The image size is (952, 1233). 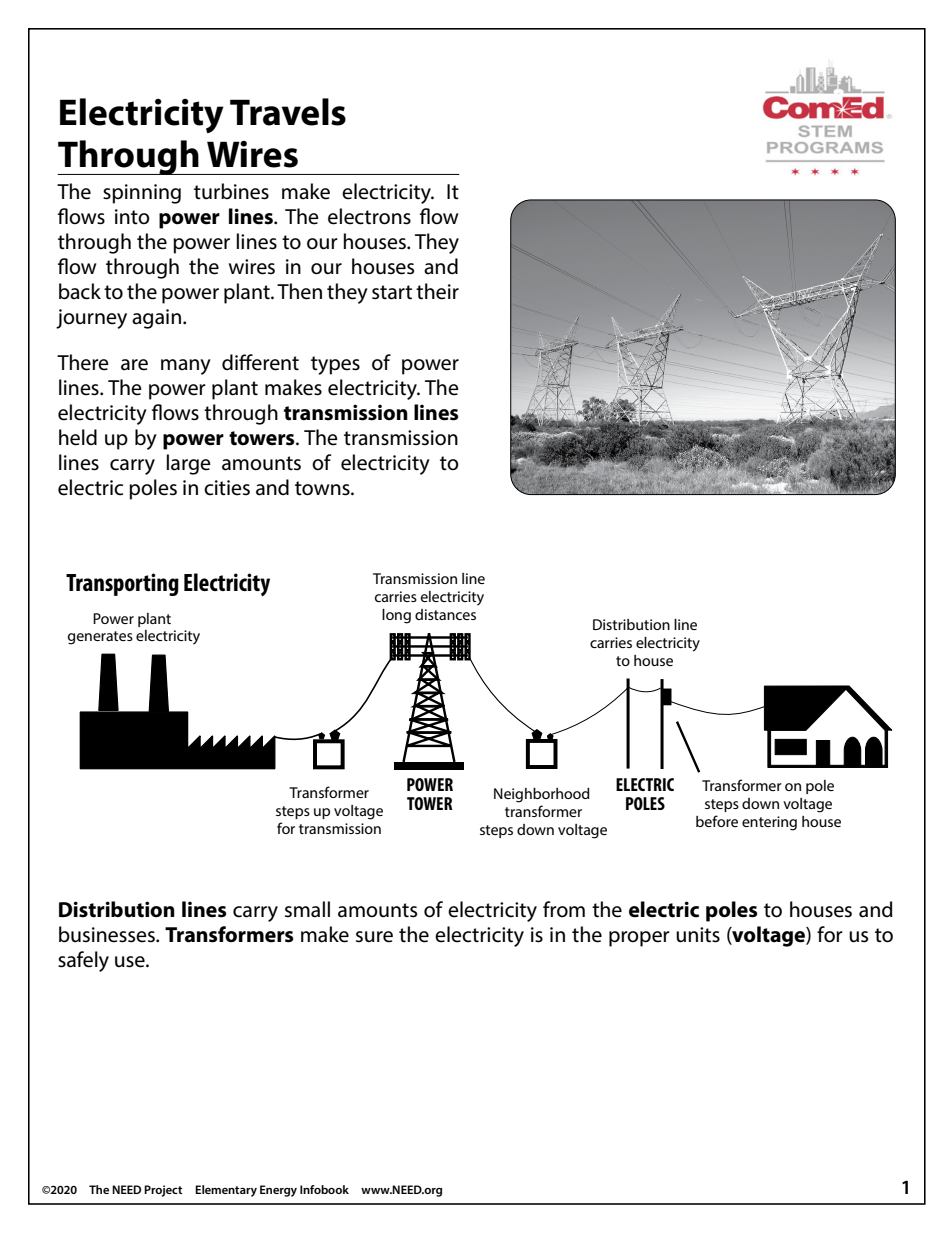 What do you see at coordinates (163, 1191) in the document?
I see `Project` at bounding box center [163, 1191].
